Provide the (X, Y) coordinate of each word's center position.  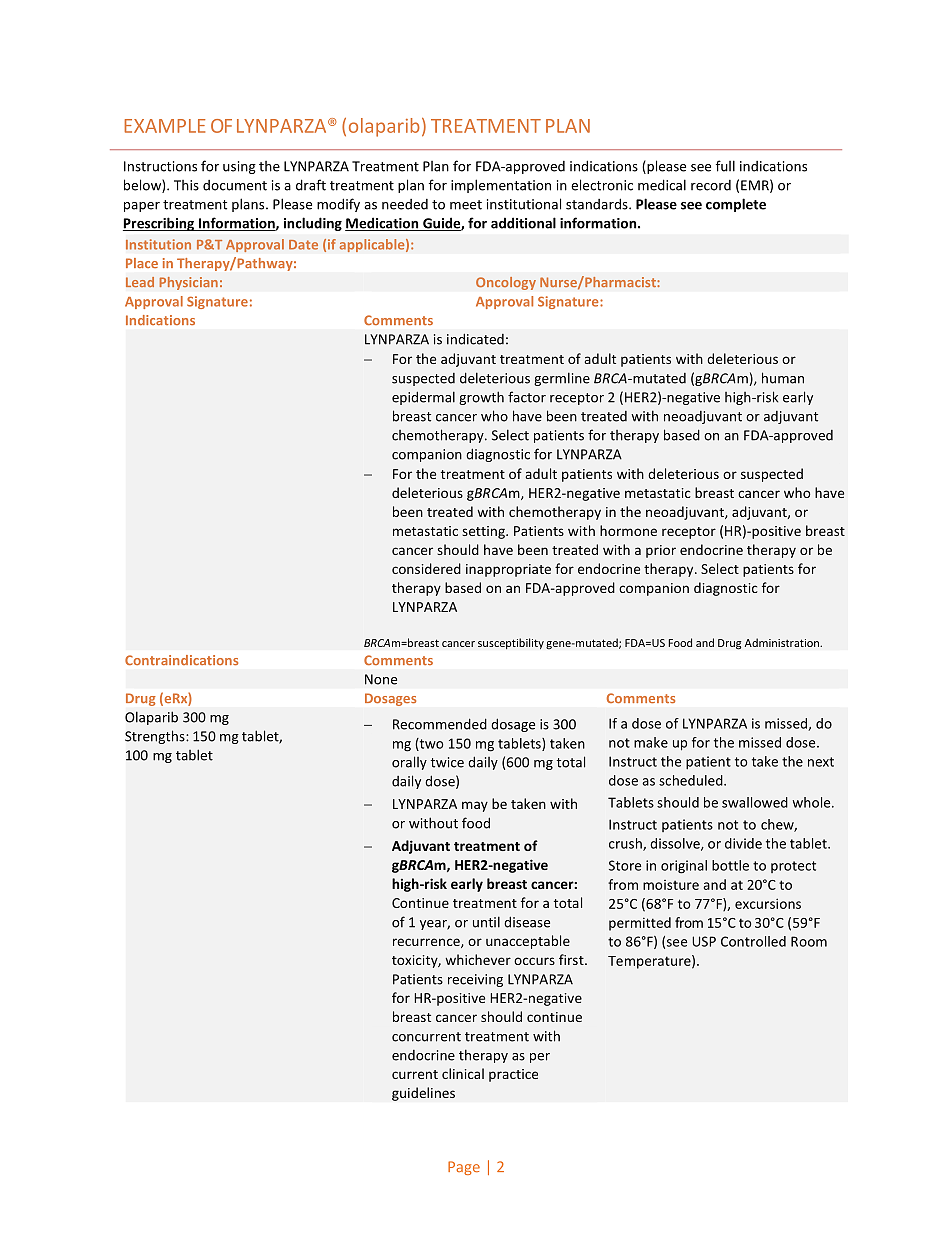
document (235, 185)
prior (661, 551)
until (486, 922)
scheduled (692, 780)
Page (464, 1168)
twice (447, 762)
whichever (478, 959)
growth (481, 398)
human (783, 378)
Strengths (156, 737)
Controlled (753, 941)
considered (426, 568)
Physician (188, 283)
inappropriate (508, 570)
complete (736, 205)
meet (466, 205)
